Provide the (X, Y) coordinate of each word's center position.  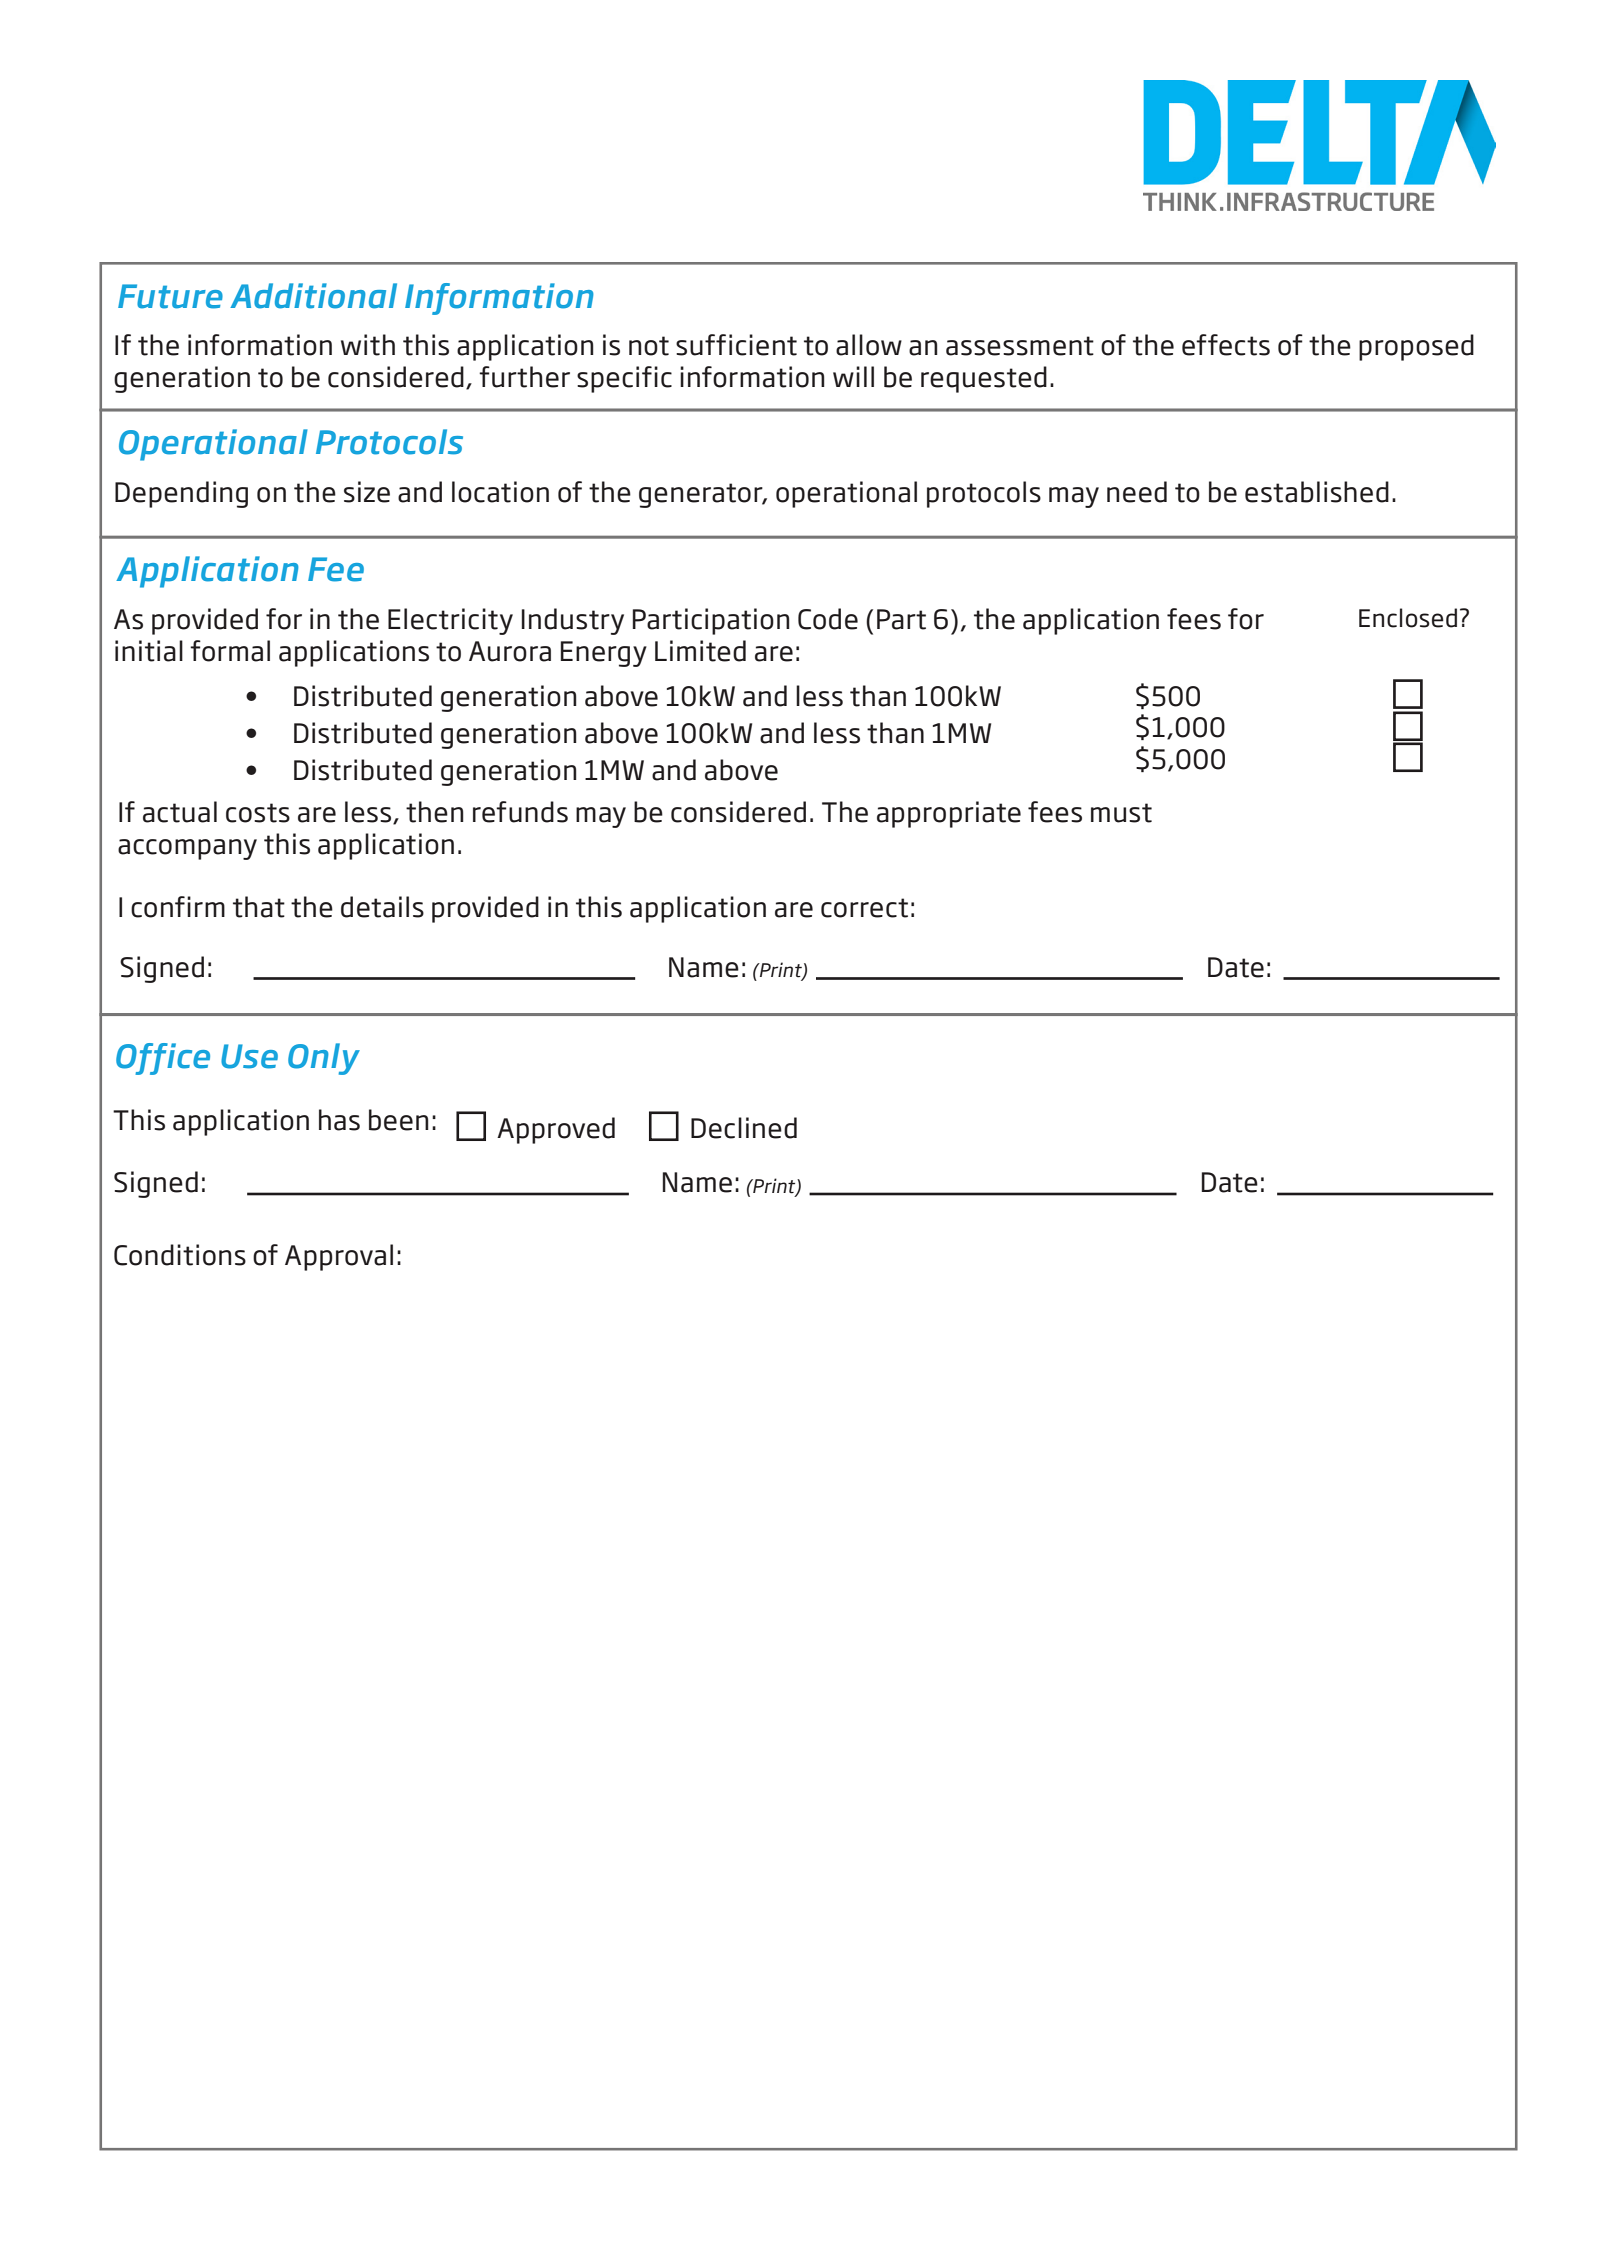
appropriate (949, 814)
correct (864, 908)
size (367, 492)
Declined (744, 1128)
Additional (313, 296)
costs (258, 813)
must (1121, 813)
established (1317, 492)
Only (324, 1059)
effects (1226, 345)
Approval (339, 1257)
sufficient (736, 345)
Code (828, 619)
